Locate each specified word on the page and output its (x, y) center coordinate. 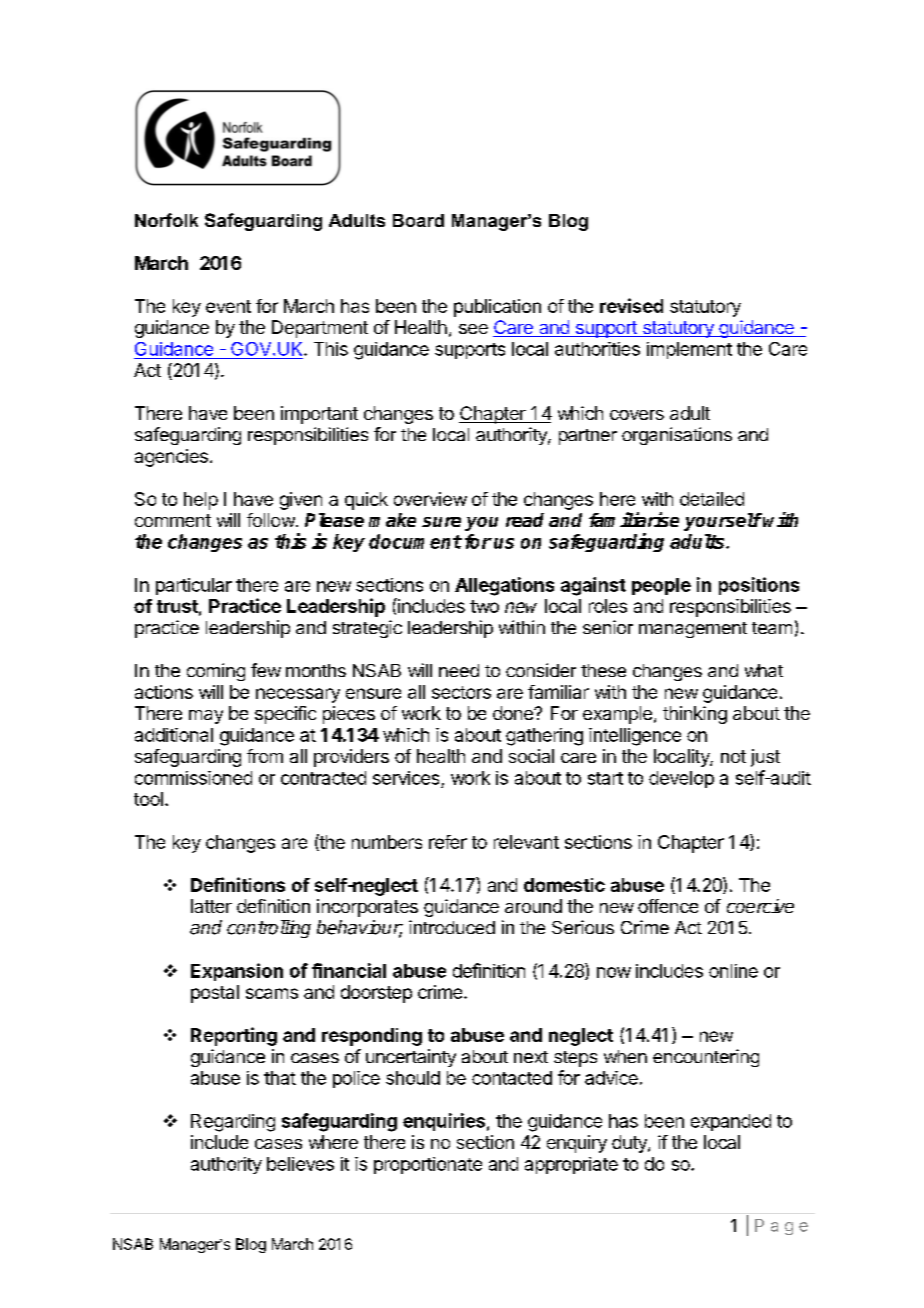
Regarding (233, 1123)
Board (418, 220)
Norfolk (166, 220)
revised (631, 305)
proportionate (428, 1165)
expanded (731, 1122)
